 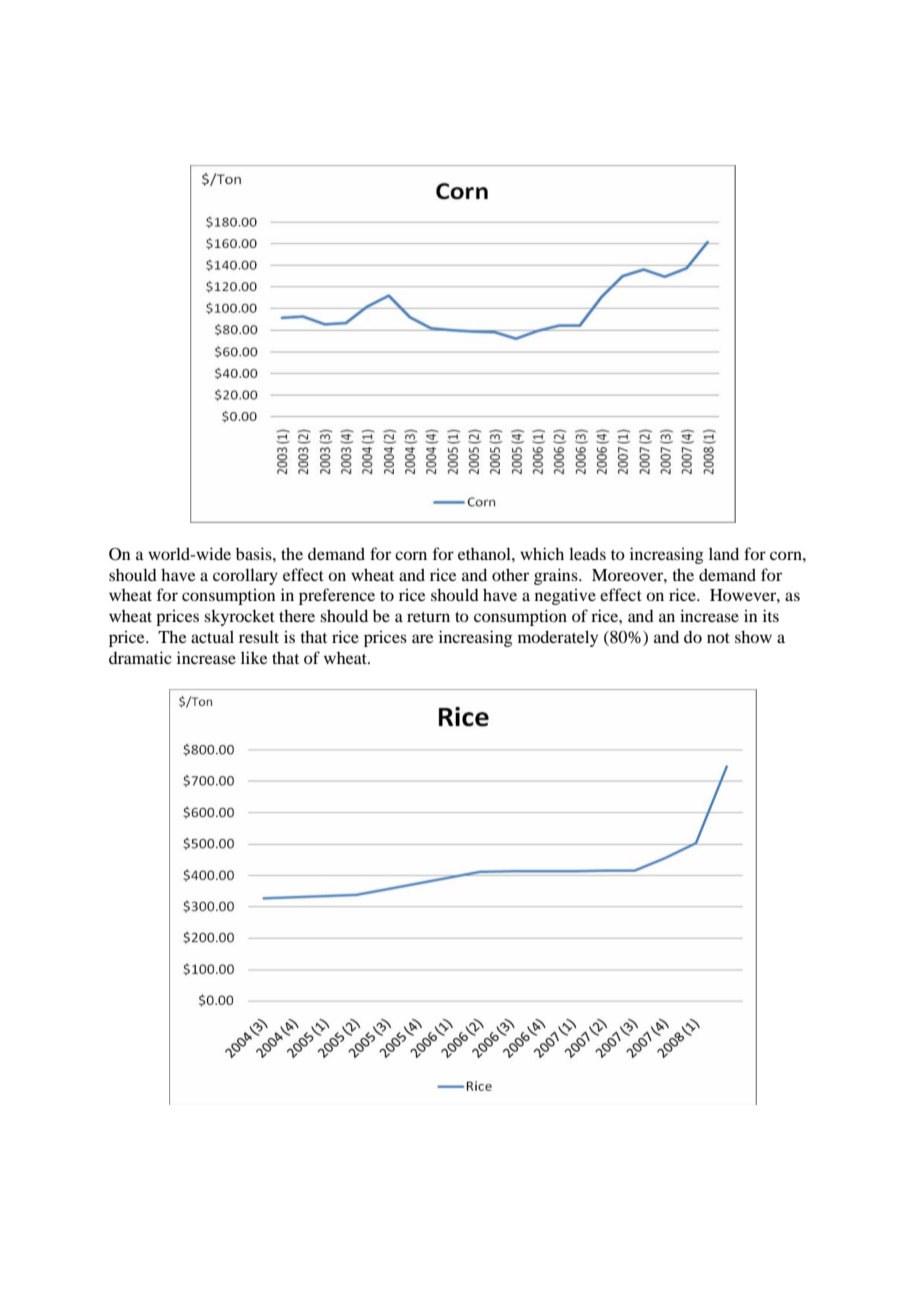 I want to click on ethanol, so click(x=485, y=553).
